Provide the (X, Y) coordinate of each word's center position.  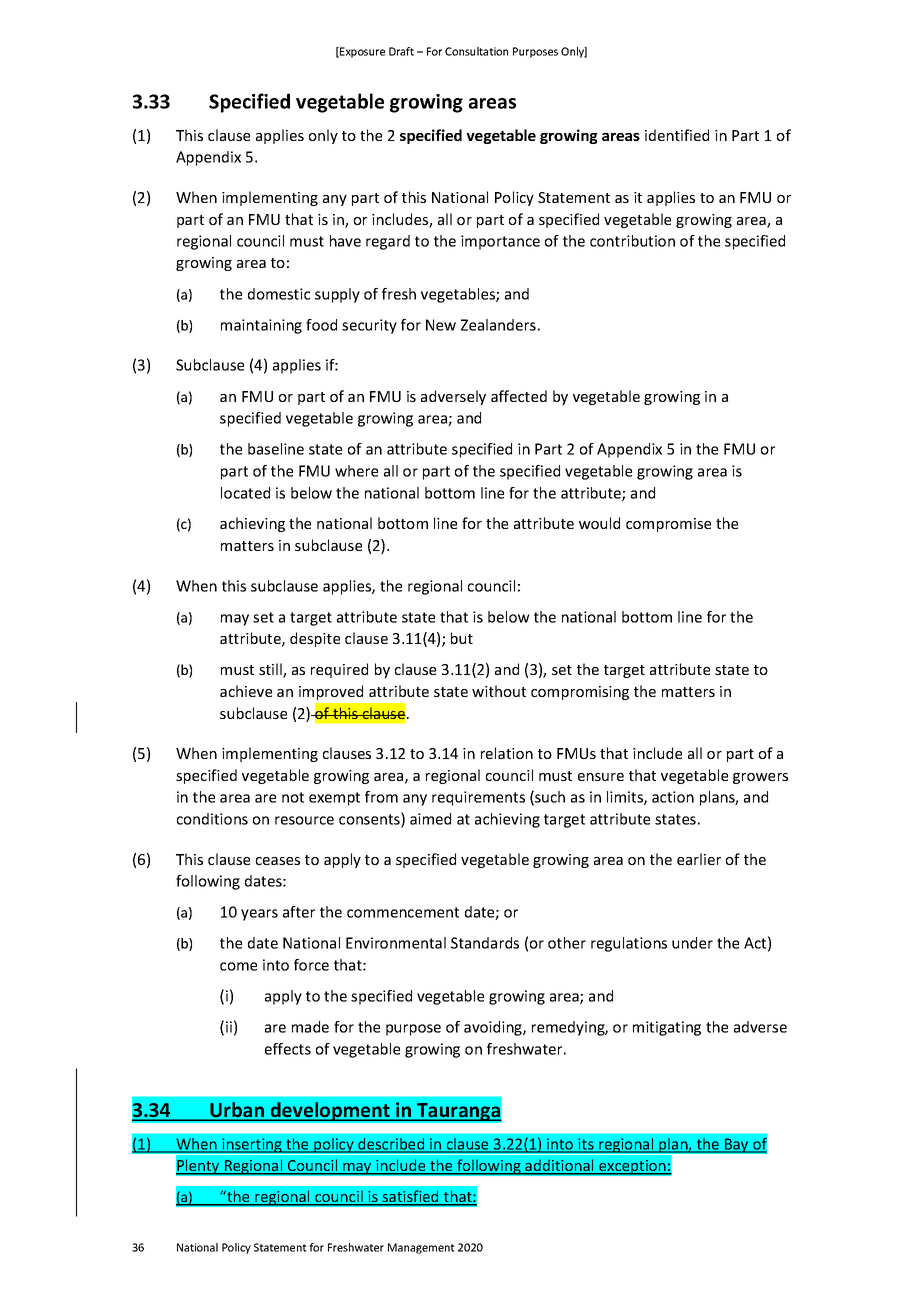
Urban (237, 1111)
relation (507, 753)
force (311, 965)
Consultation (476, 51)
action (673, 797)
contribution (632, 241)
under (692, 943)
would (599, 523)
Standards (485, 943)
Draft (401, 51)
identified (677, 135)
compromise (668, 525)
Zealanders (498, 325)
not (293, 797)
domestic (279, 294)
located (245, 493)
